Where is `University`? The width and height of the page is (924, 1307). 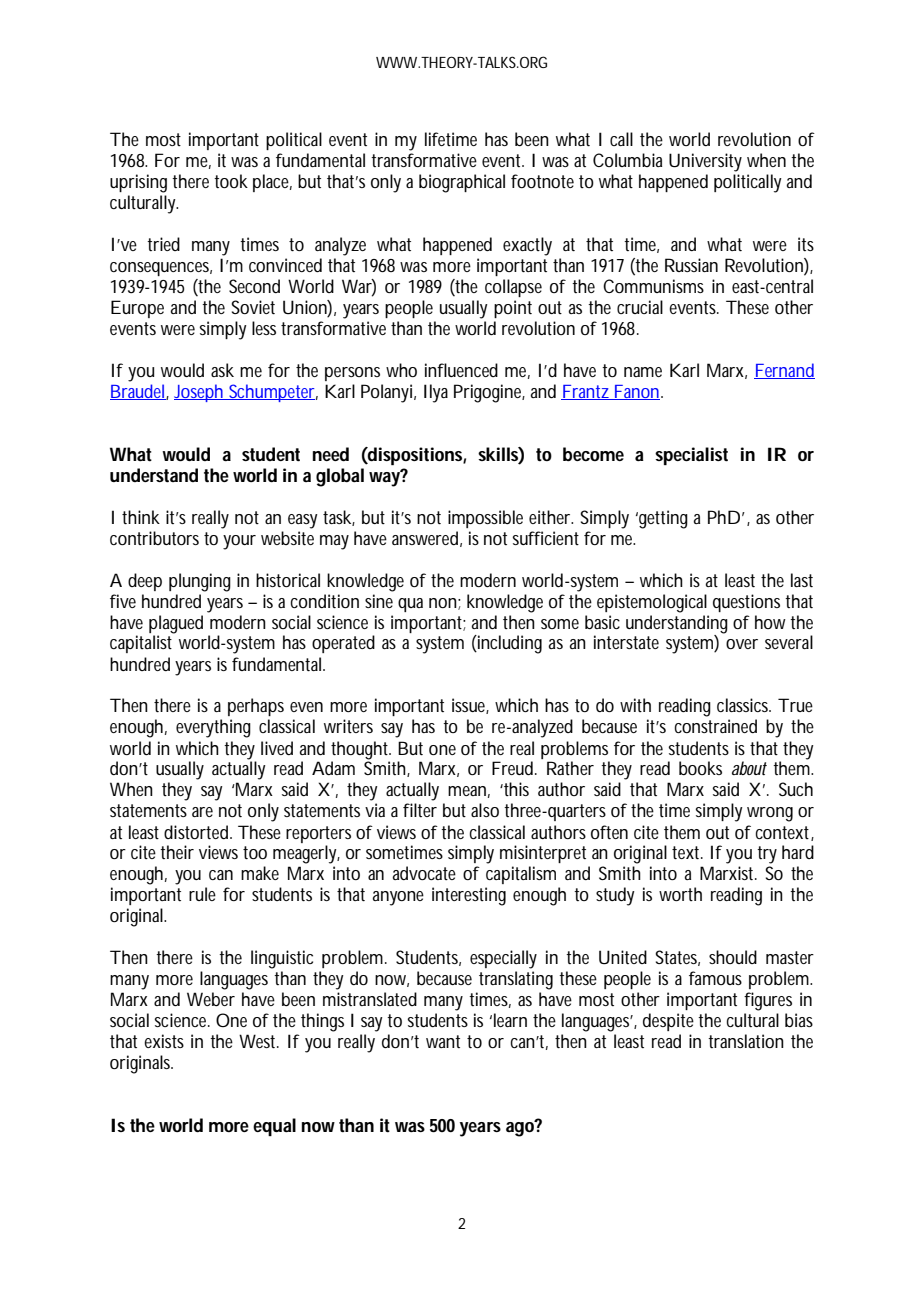 University is located at coordinates (705, 162).
